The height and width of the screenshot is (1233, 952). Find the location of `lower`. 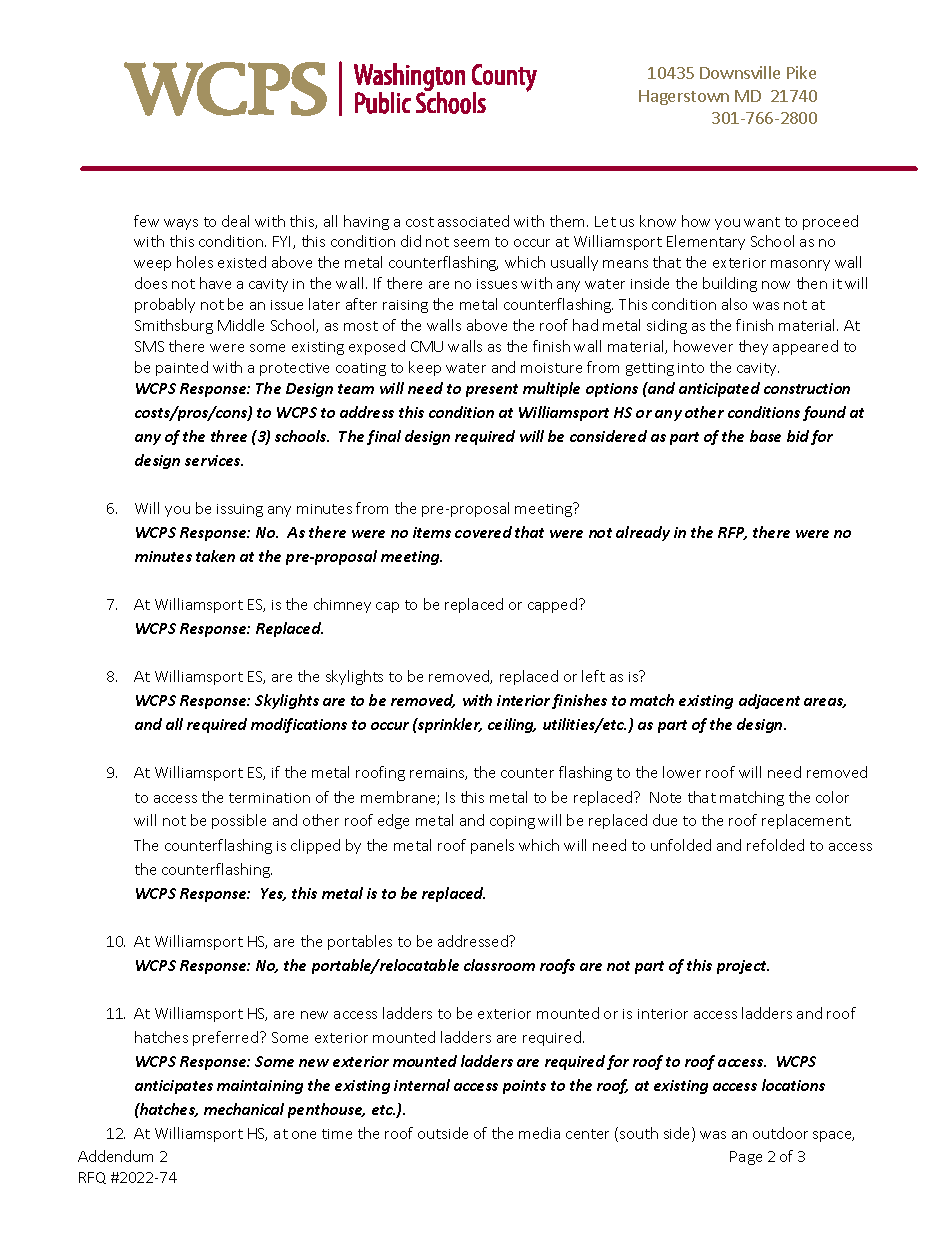

lower is located at coordinates (682, 772).
